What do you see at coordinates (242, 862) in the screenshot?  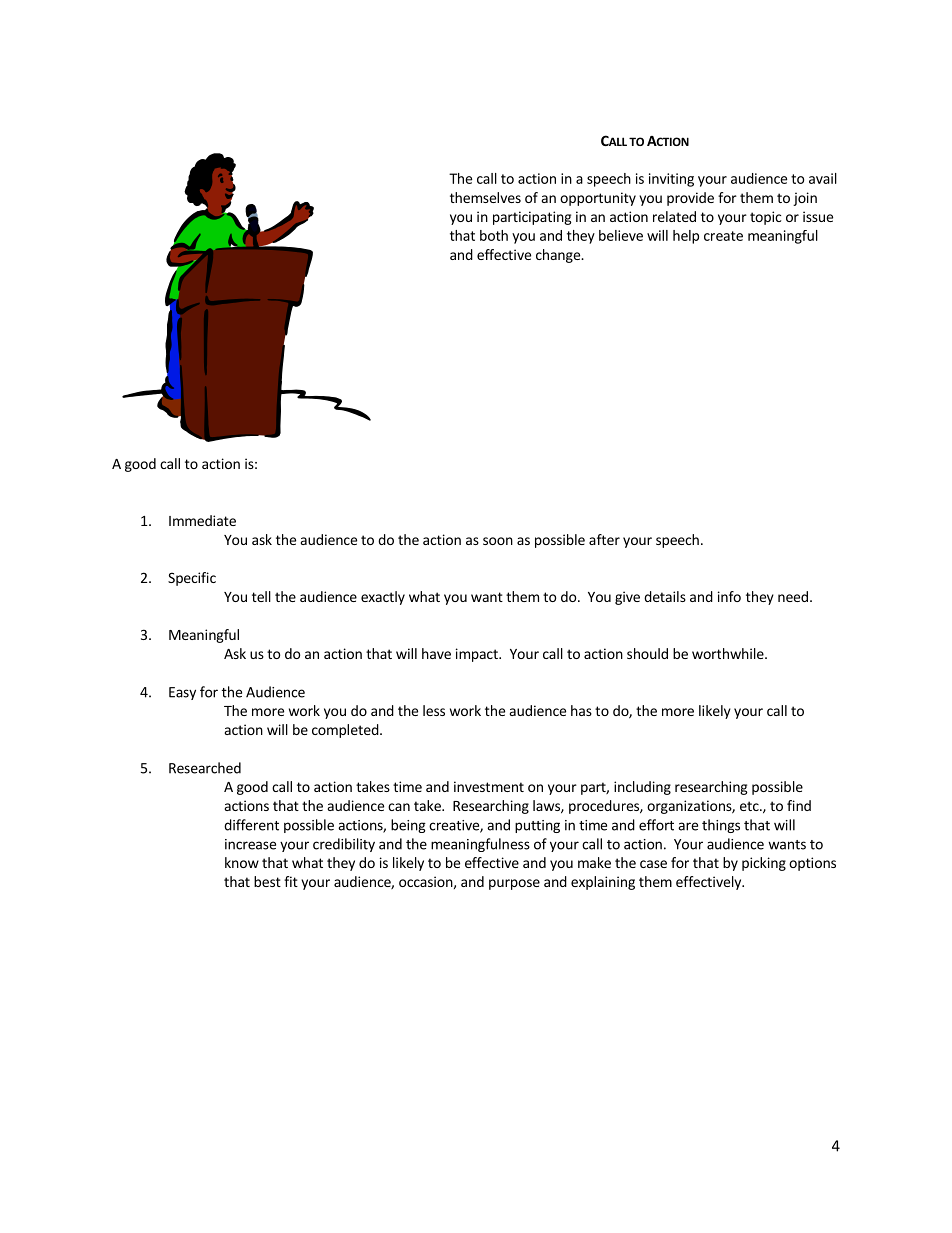 I see `know` at bounding box center [242, 862].
